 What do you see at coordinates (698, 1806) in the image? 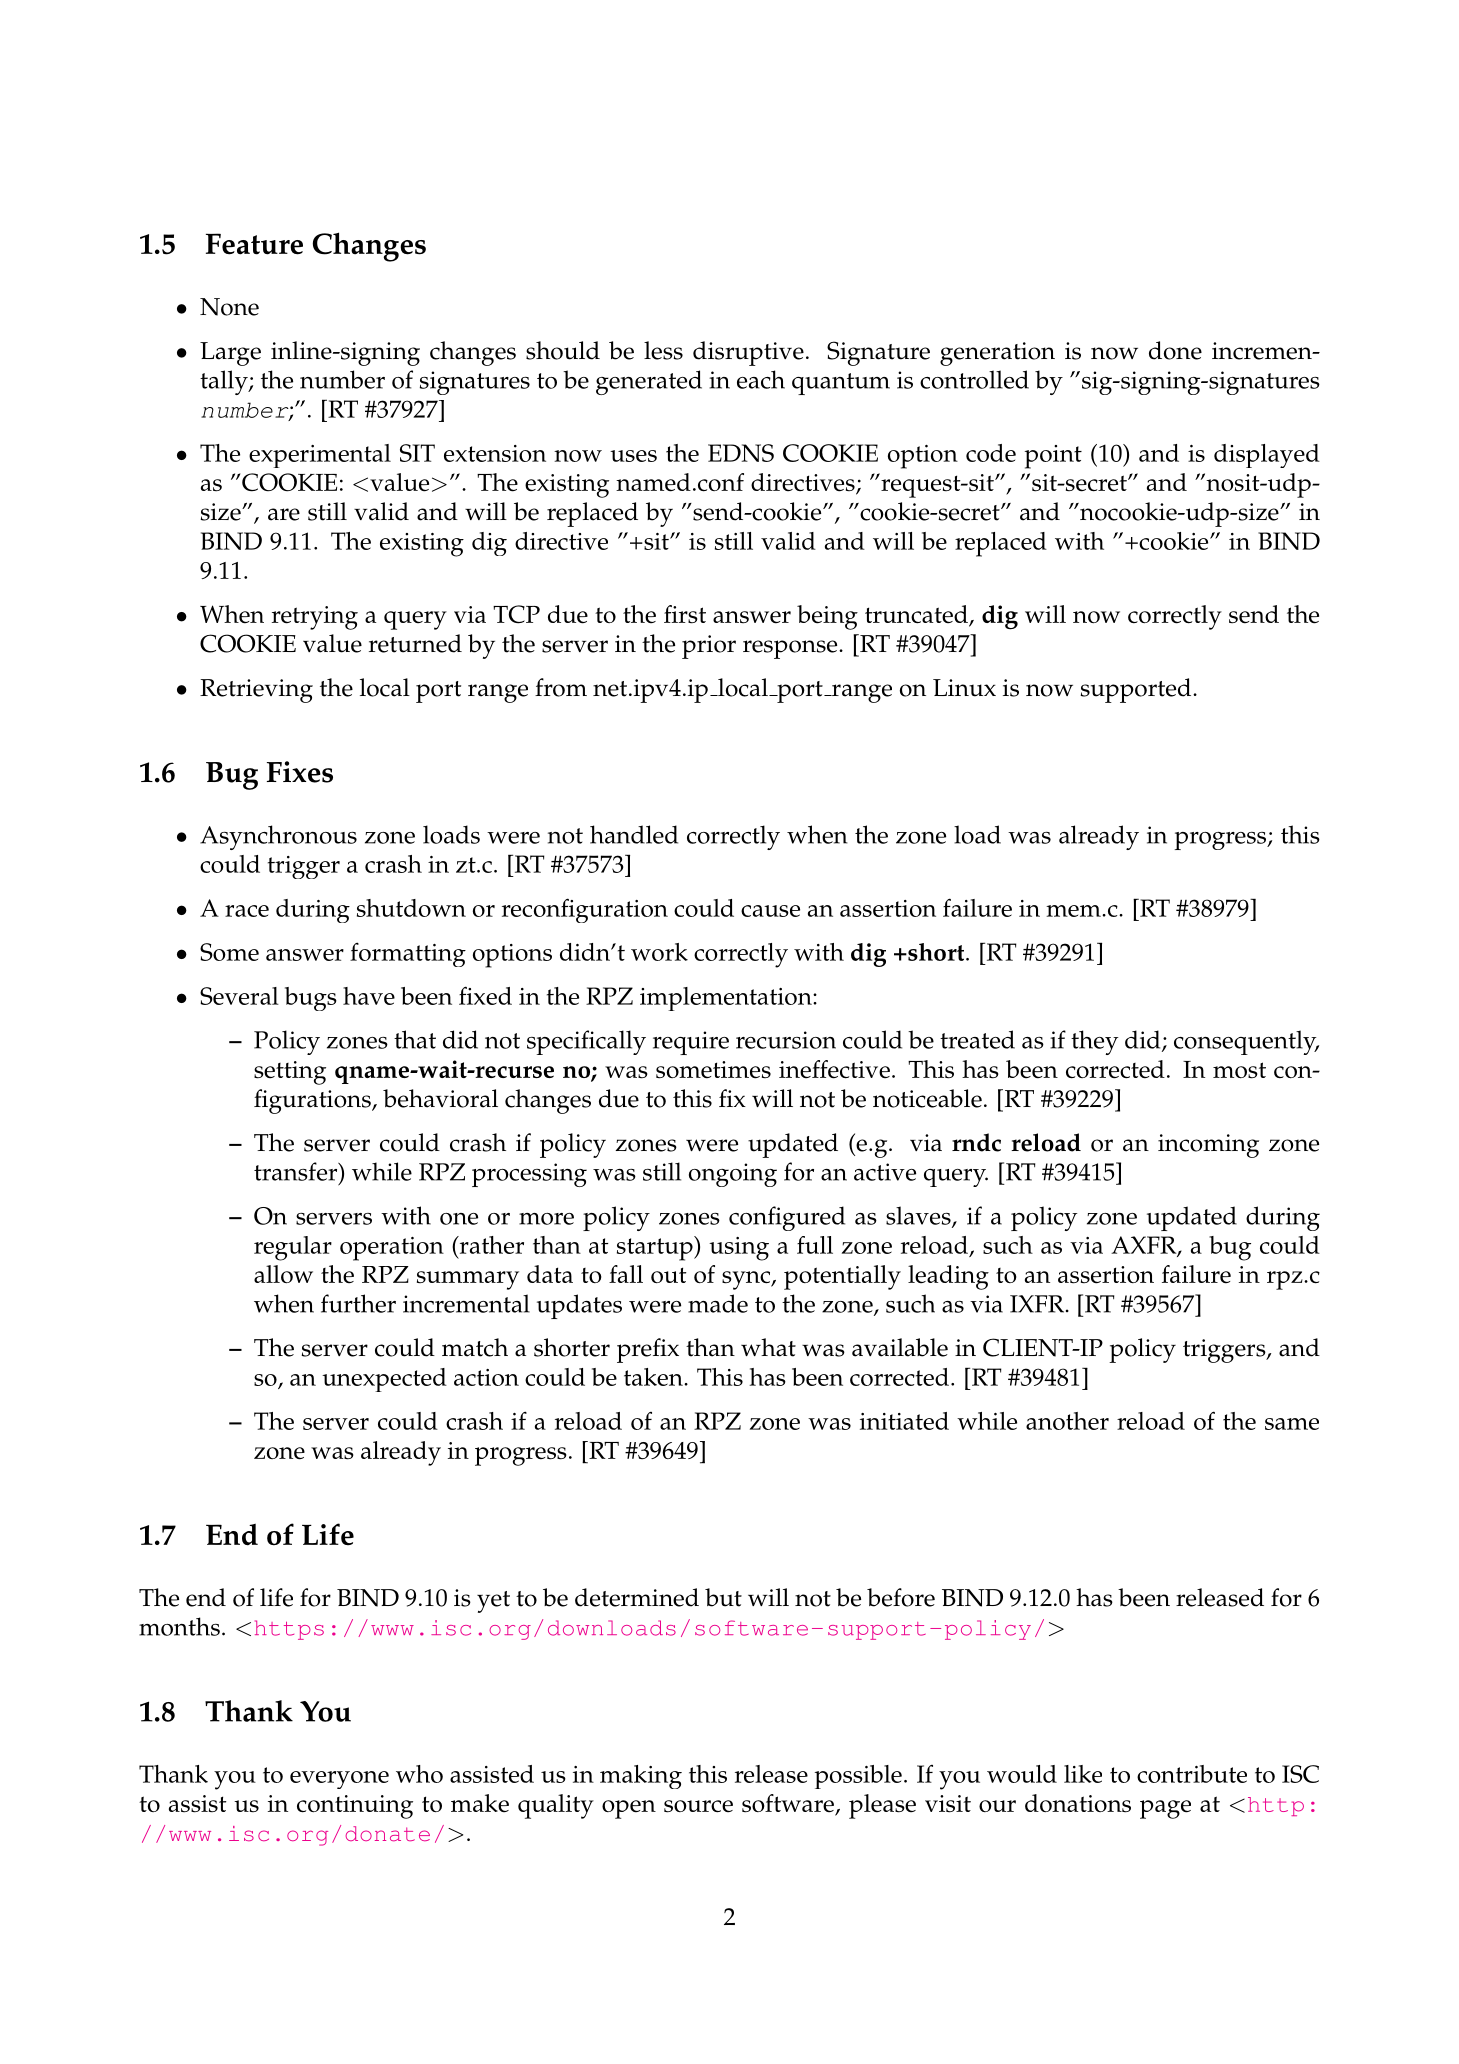
I see `source` at bounding box center [698, 1806].
